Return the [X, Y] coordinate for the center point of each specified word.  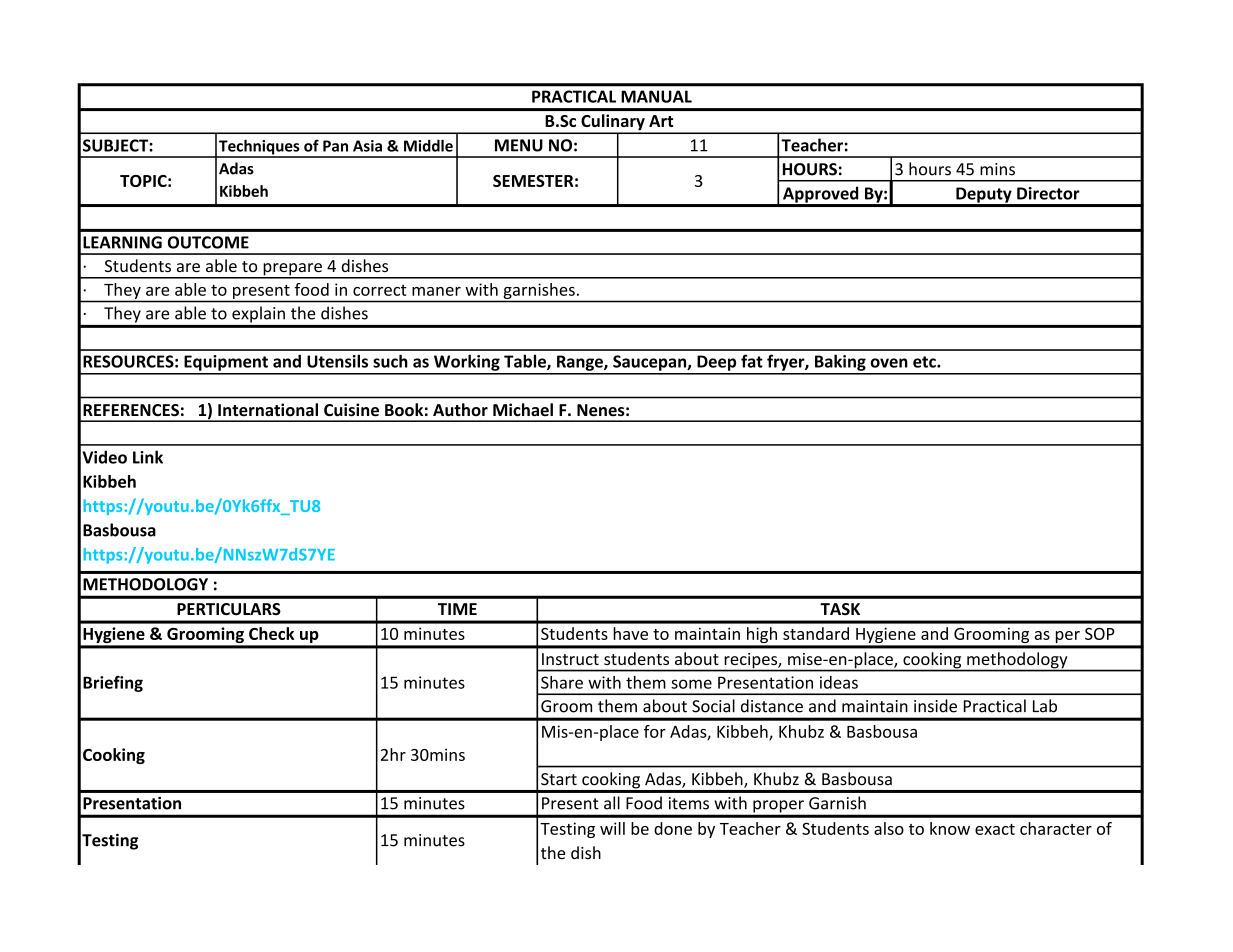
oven [889, 363]
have [630, 633]
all [612, 803]
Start [559, 779]
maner [436, 291]
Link [148, 457]
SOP [1100, 634]
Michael [523, 410]
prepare [292, 270]
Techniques [259, 148]
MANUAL [656, 96]
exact [995, 829]
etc [925, 362]
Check [271, 633]
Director [1048, 193]
